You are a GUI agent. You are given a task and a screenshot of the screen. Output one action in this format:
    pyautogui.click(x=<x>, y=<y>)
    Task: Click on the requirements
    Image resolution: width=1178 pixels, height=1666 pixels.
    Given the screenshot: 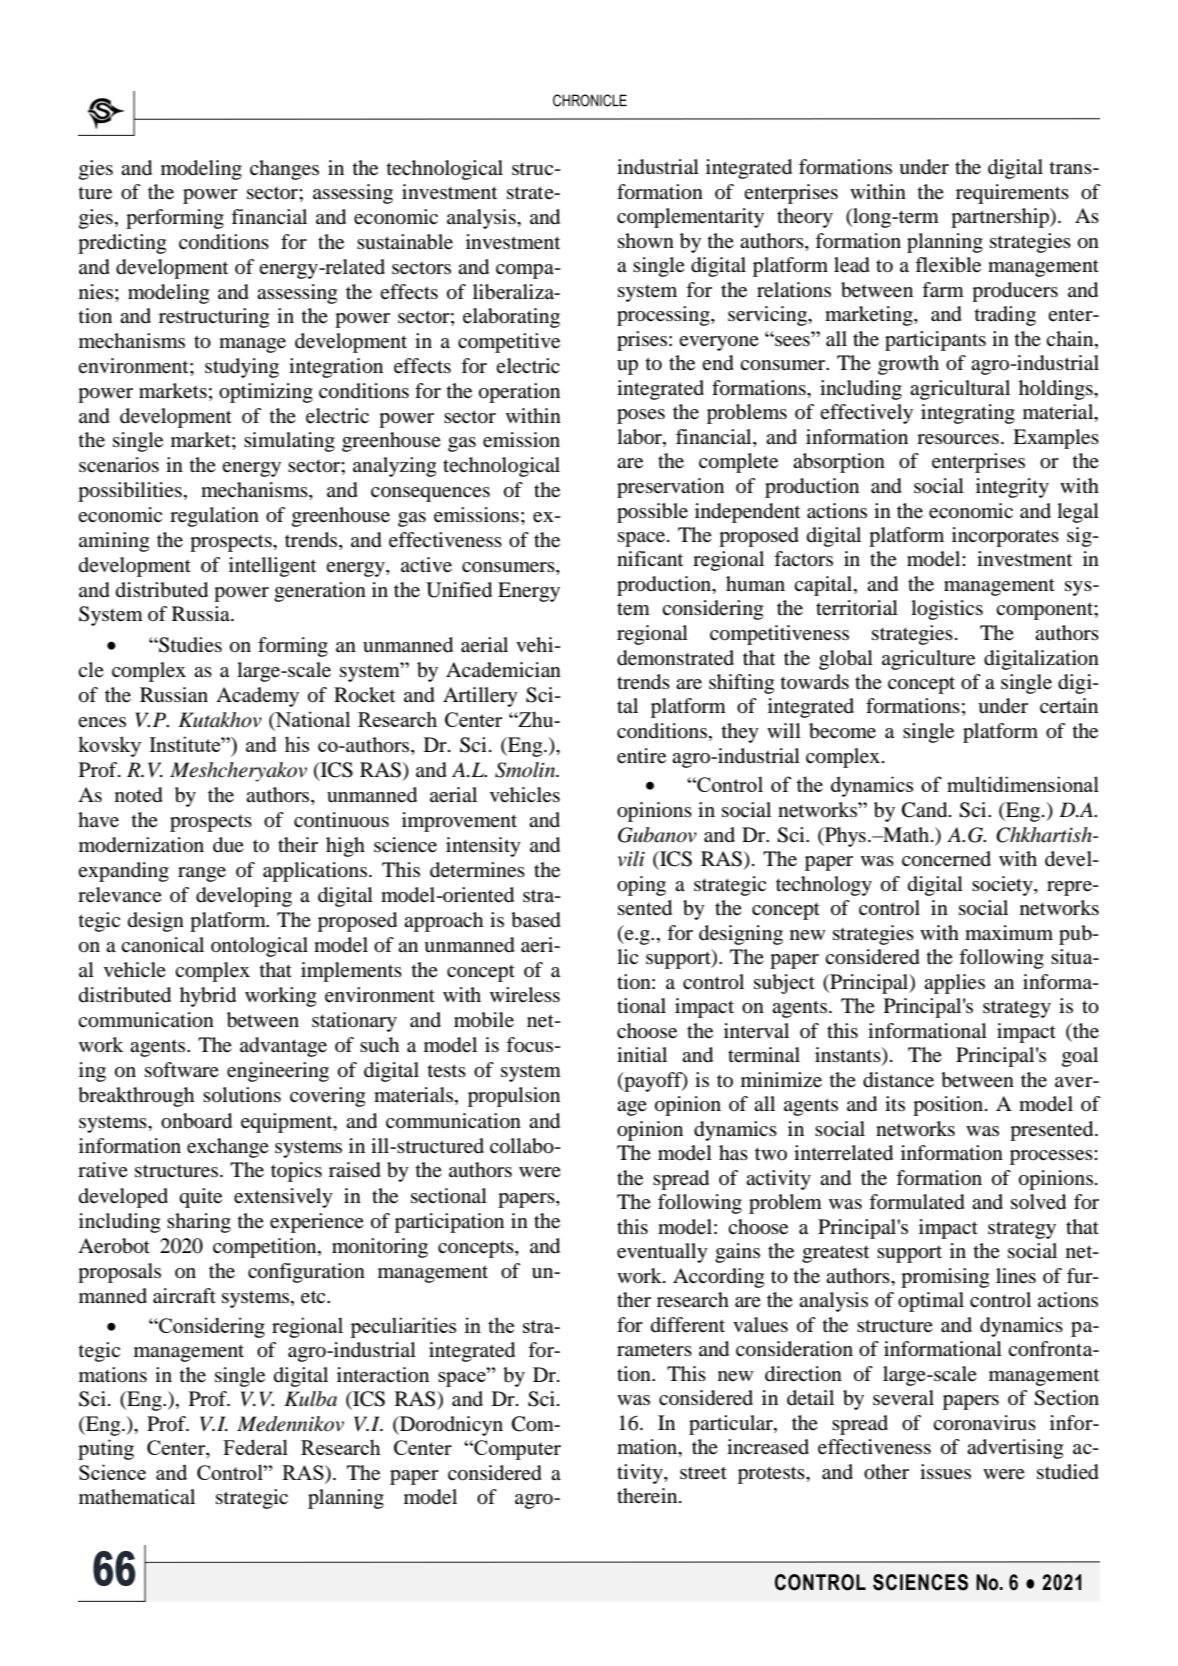 What is the action you would take?
    pyautogui.click(x=1012, y=194)
